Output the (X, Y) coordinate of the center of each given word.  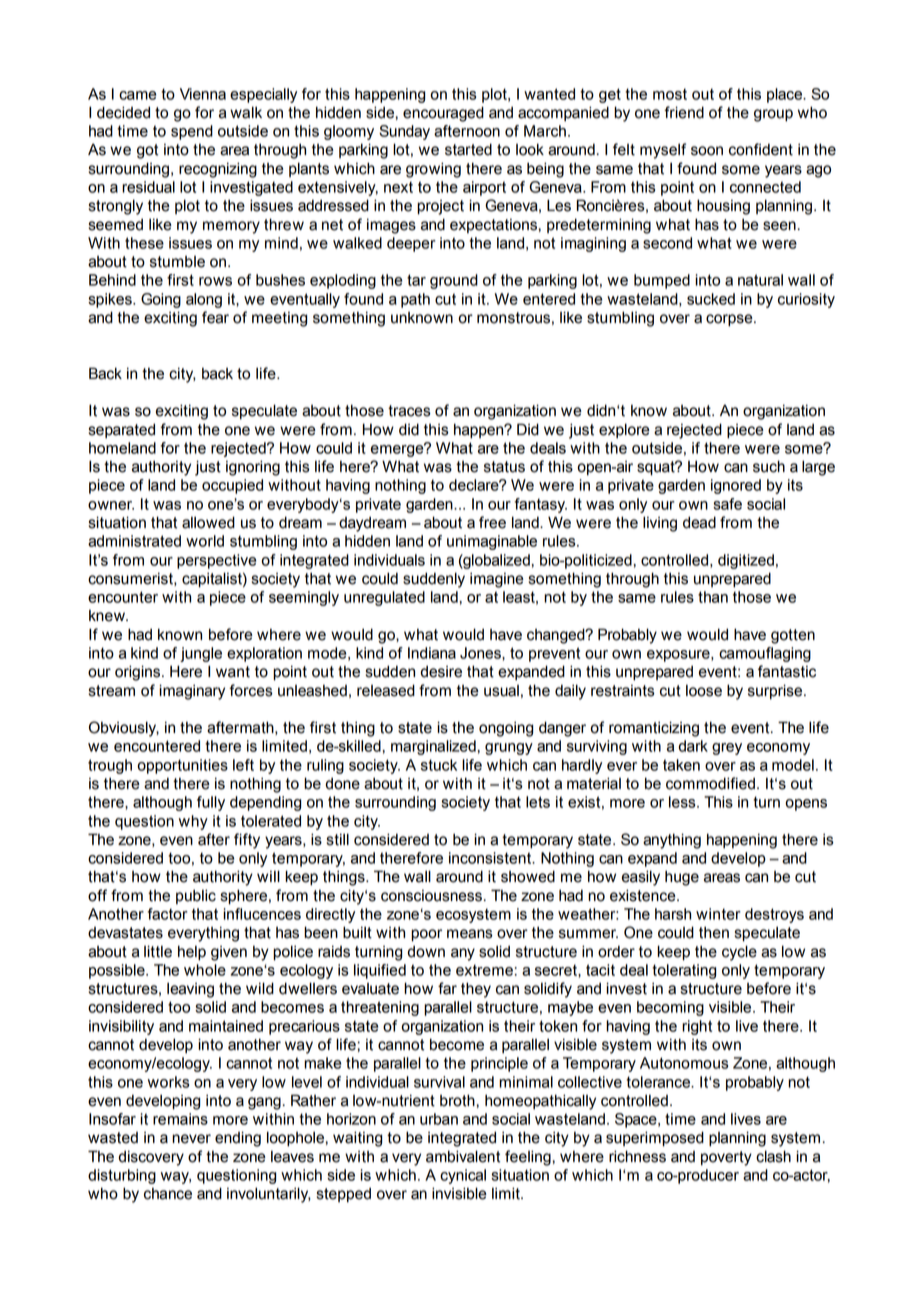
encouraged (443, 114)
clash (773, 1156)
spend (192, 132)
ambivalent (463, 1156)
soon (707, 151)
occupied (232, 486)
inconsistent (491, 858)
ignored (736, 486)
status (504, 467)
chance (168, 1194)
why (193, 822)
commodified (710, 783)
